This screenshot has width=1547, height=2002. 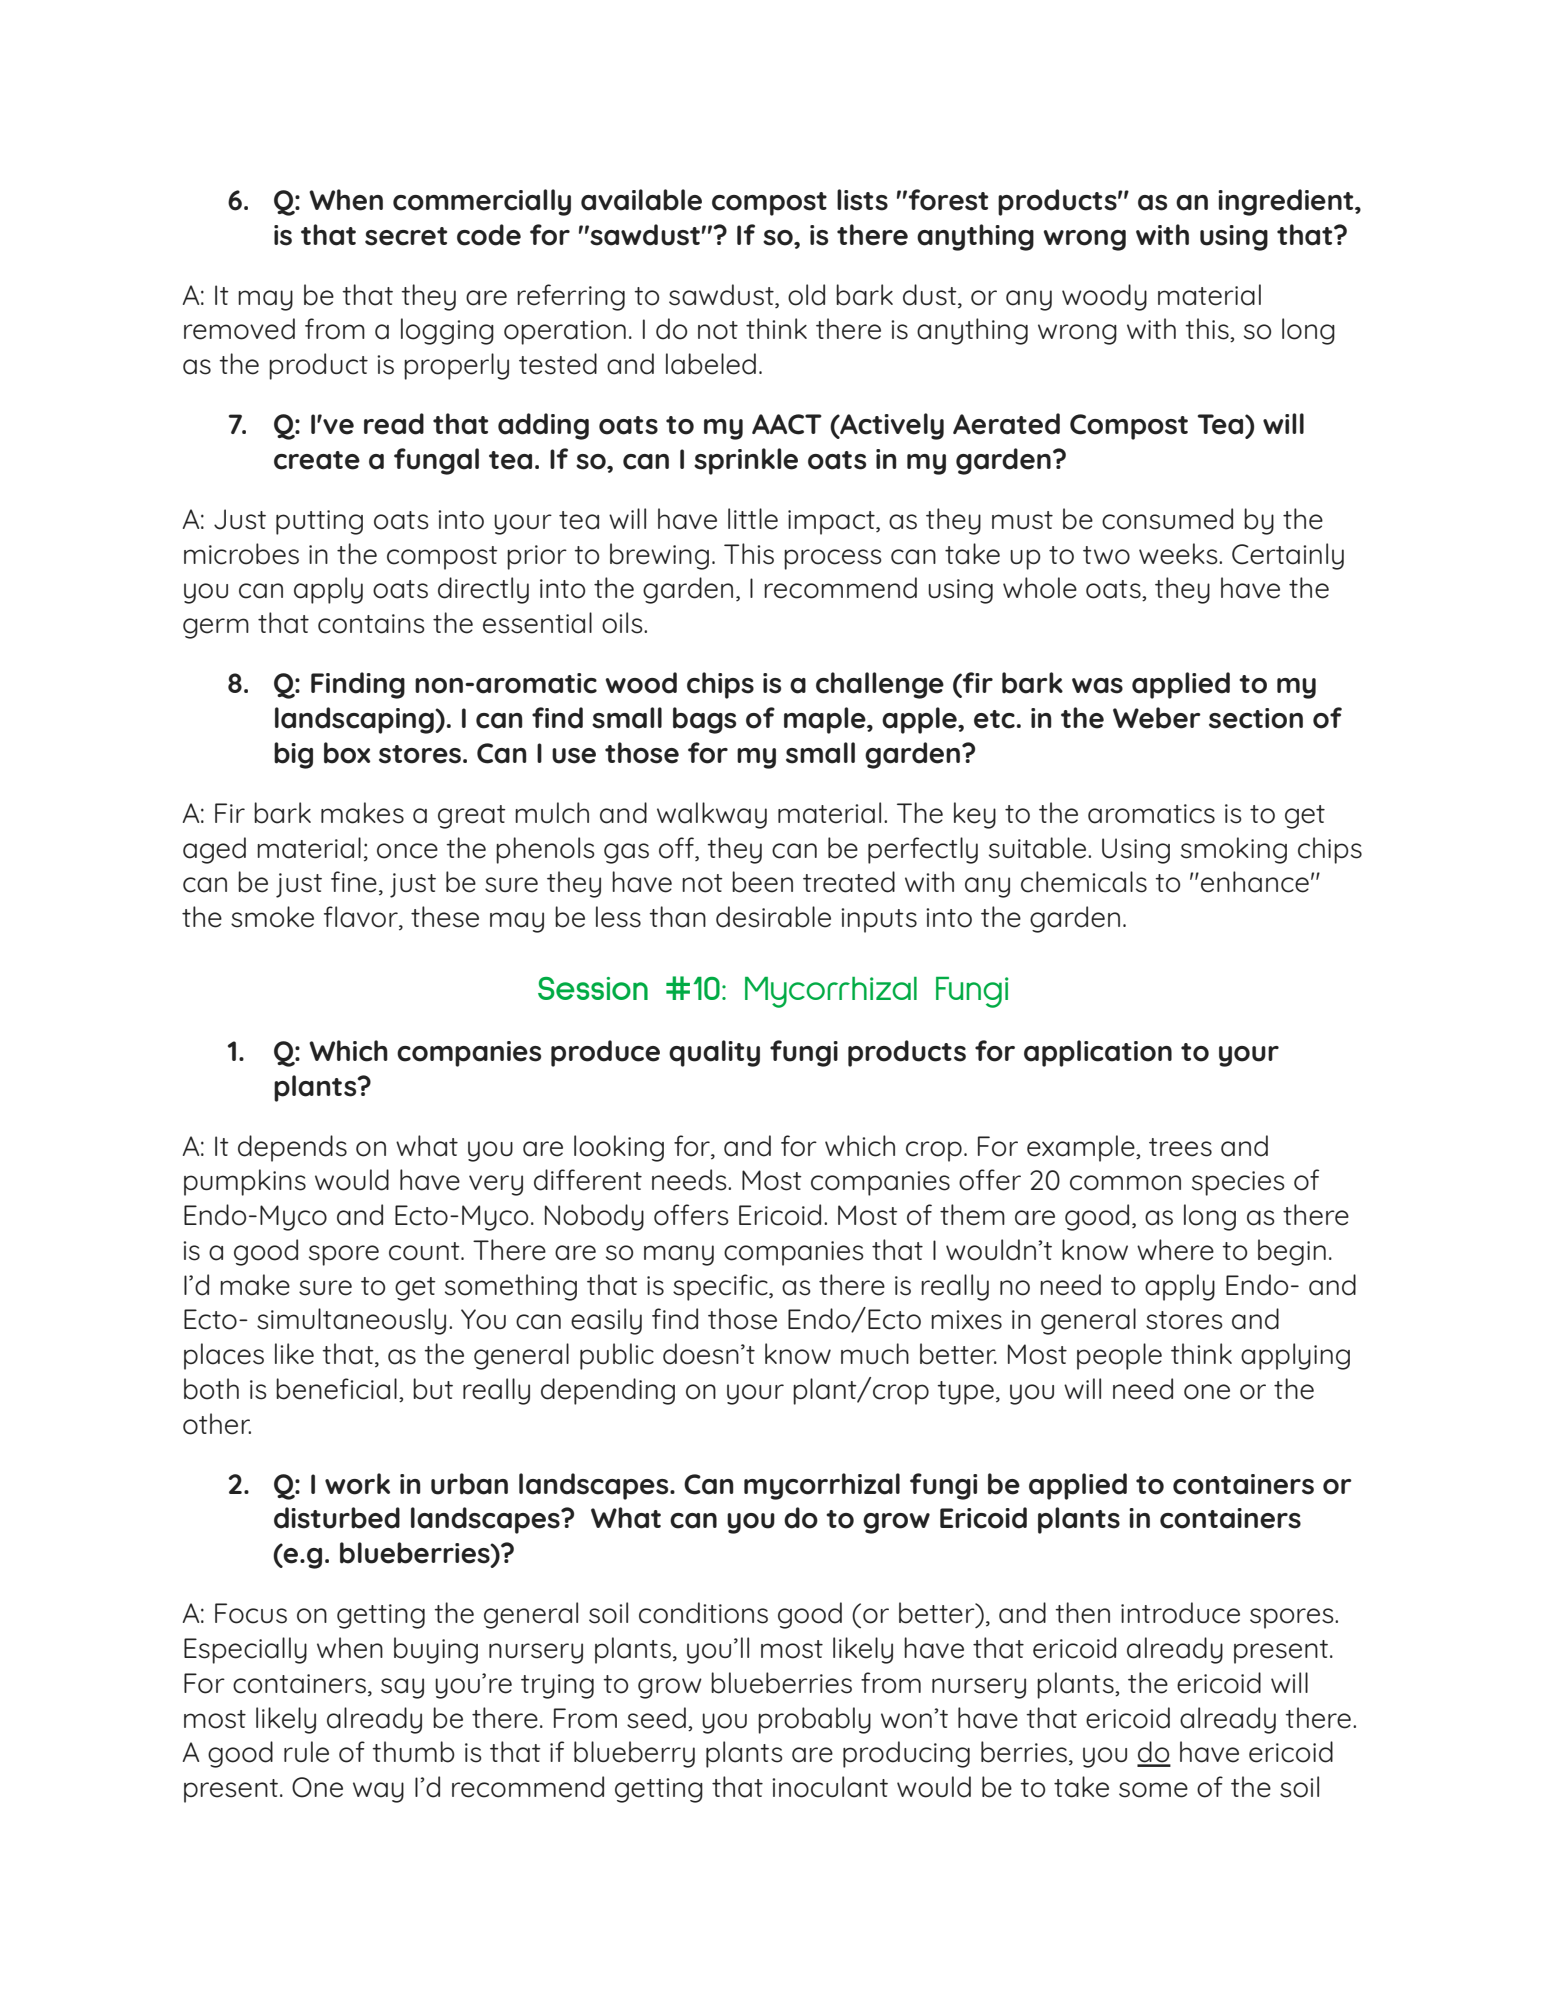 What do you see at coordinates (1287, 202) in the screenshot?
I see `ingredient` at bounding box center [1287, 202].
